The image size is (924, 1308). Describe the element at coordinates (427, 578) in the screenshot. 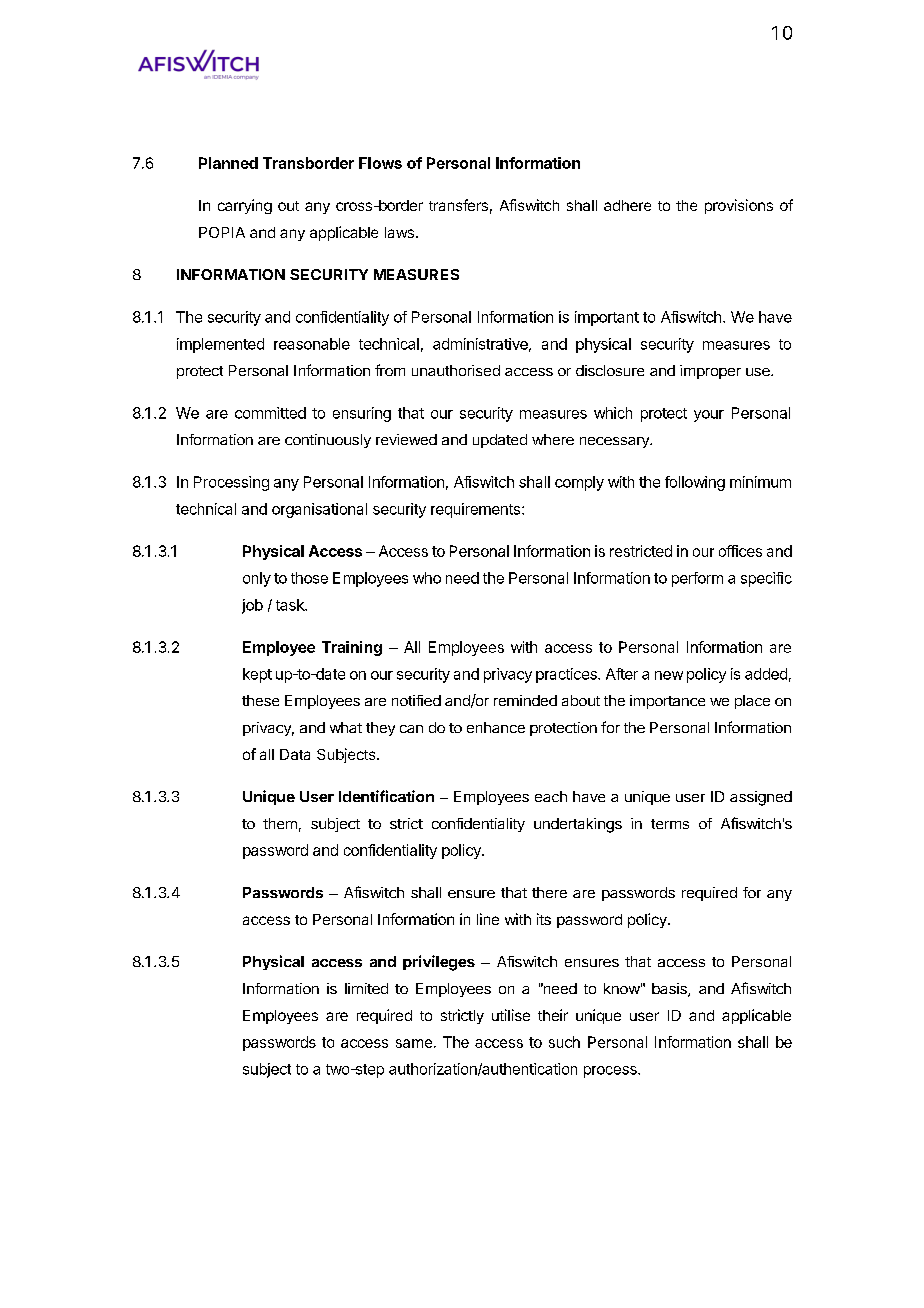

I see `who` at that location.
